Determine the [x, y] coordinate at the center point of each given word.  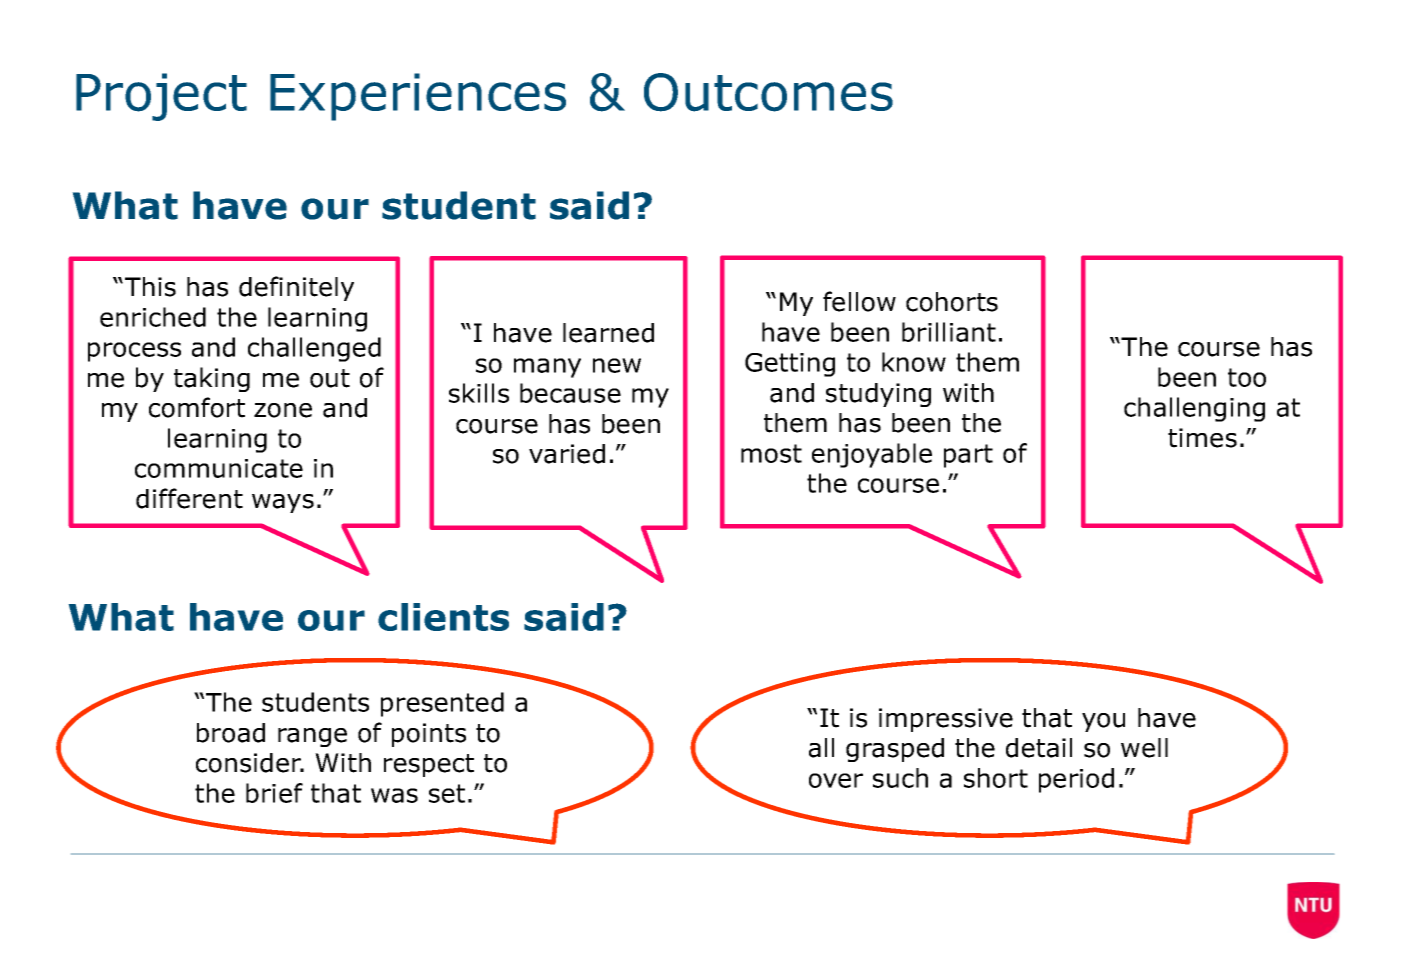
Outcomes [768, 92]
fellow [859, 301]
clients [443, 617]
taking [212, 379]
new [617, 365]
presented [442, 704]
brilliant [949, 332]
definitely [296, 288]
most [771, 453]
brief [274, 793]
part [968, 456]
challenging [1194, 409]
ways [283, 503]
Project [161, 97]
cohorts [952, 302]
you [1103, 722]
